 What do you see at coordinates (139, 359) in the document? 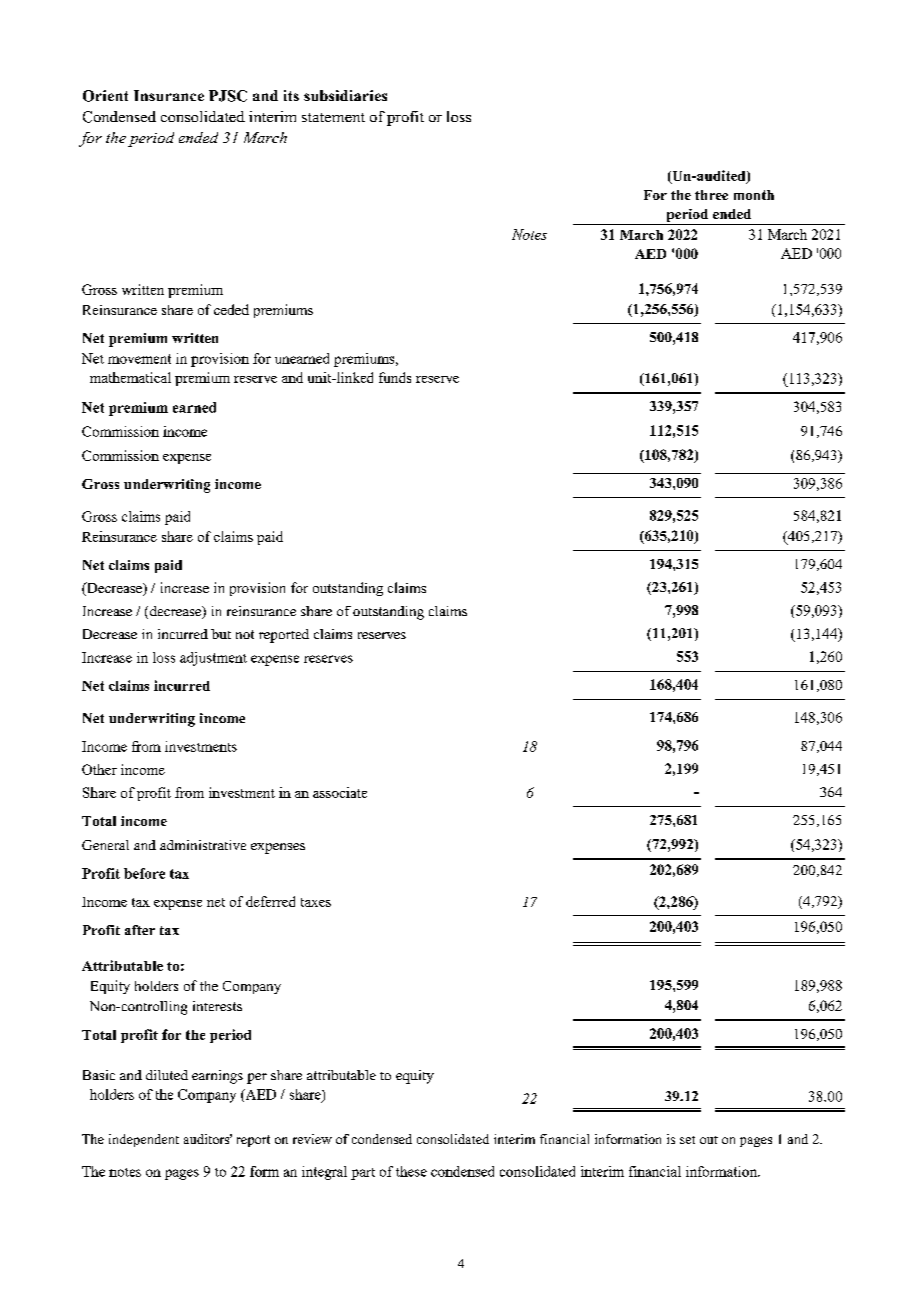
I see `movement` at bounding box center [139, 359].
